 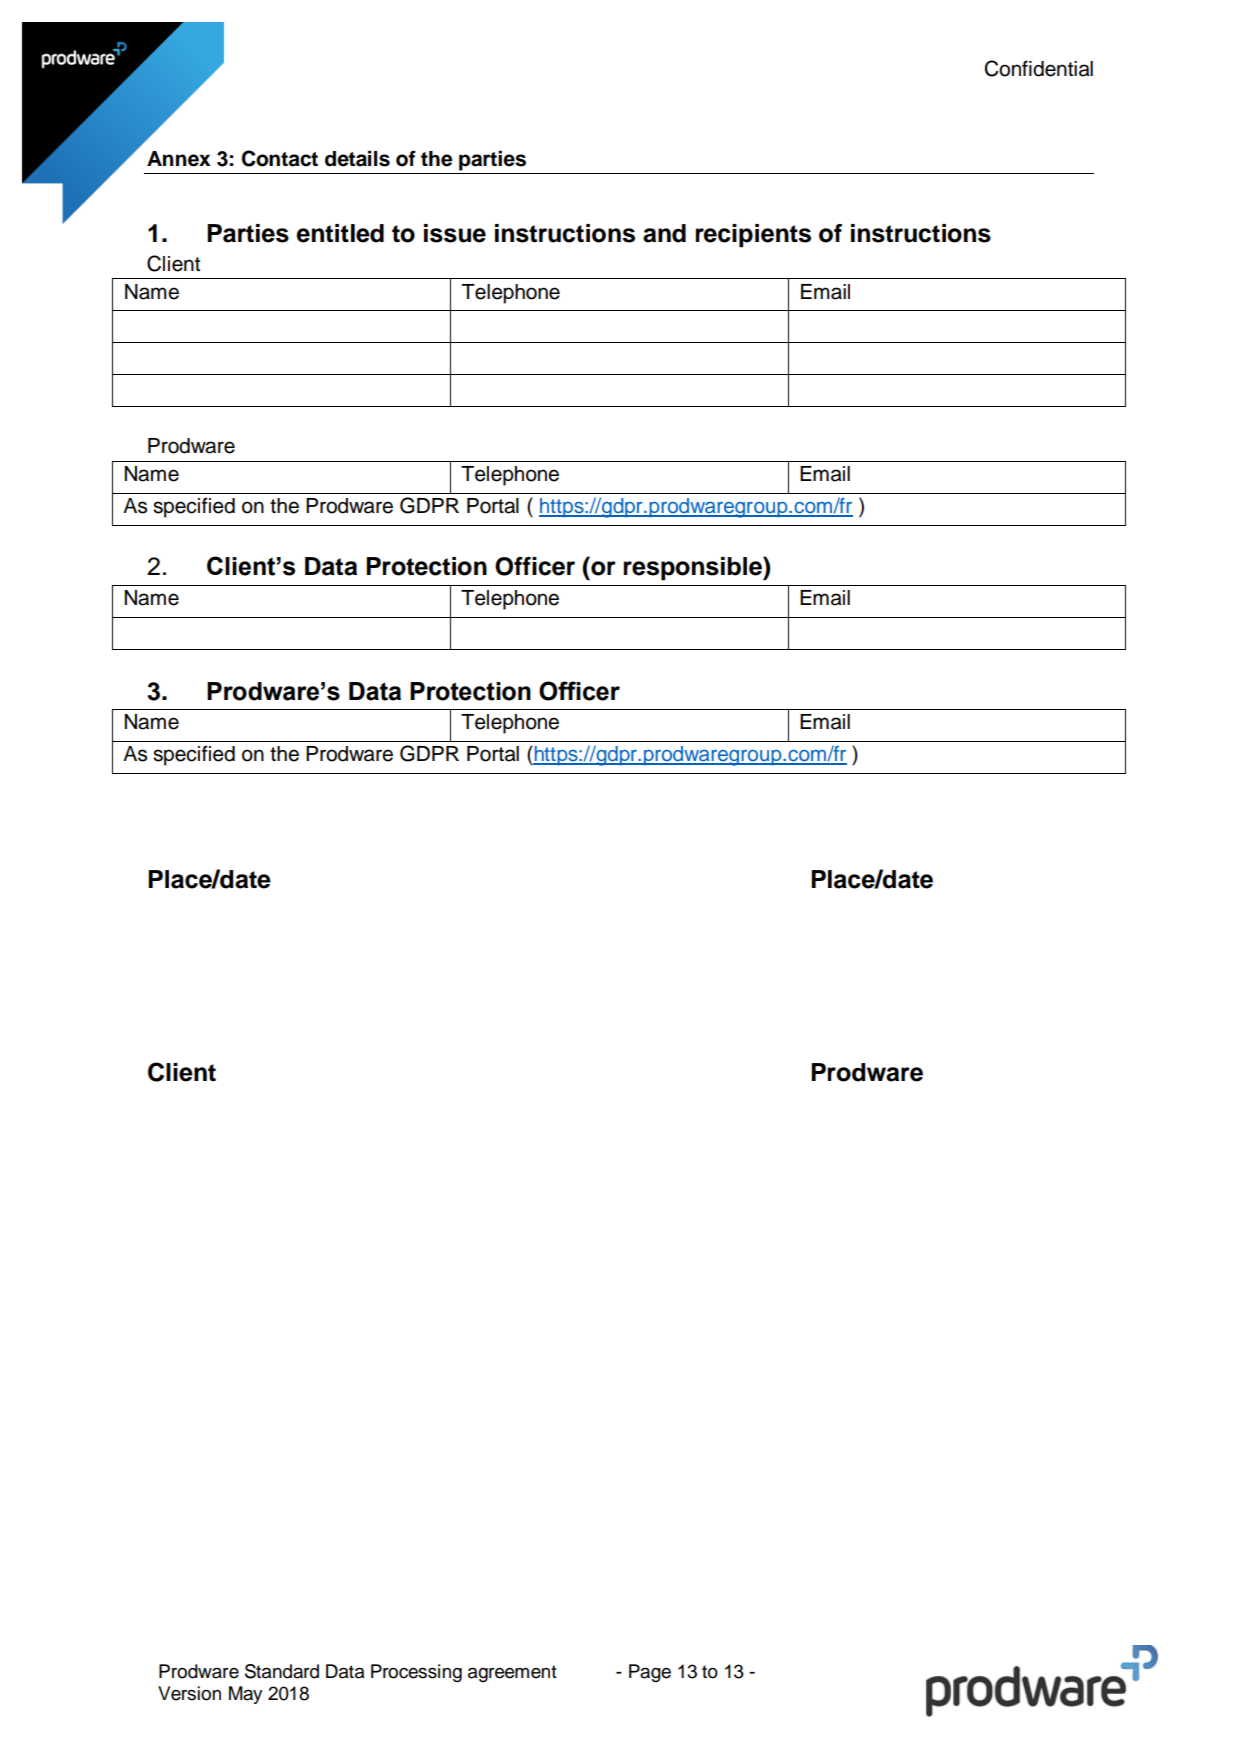 What do you see at coordinates (512, 1673) in the document?
I see `agreement` at bounding box center [512, 1673].
